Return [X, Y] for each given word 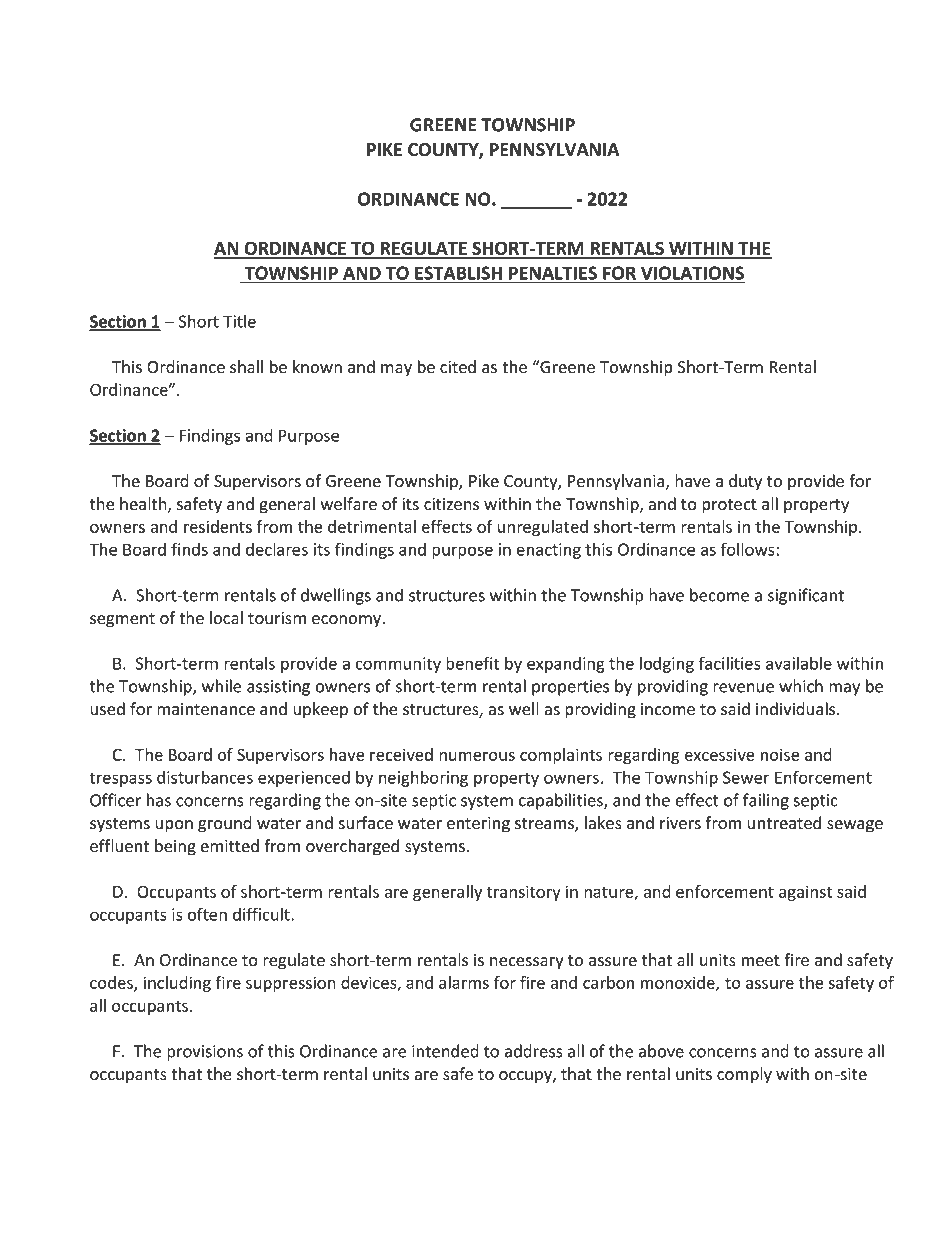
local [226, 618]
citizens [451, 504]
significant [806, 596]
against [805, 893]
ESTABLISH [459, 274]
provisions [205, 1053]
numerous [477, 756]
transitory [524, 893]
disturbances [205, 777]
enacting [548, 551]
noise [780, 754]
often [207, 914]
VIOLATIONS [692, 274]
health [144, 505]
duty [745, 482]
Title [239, 321]
